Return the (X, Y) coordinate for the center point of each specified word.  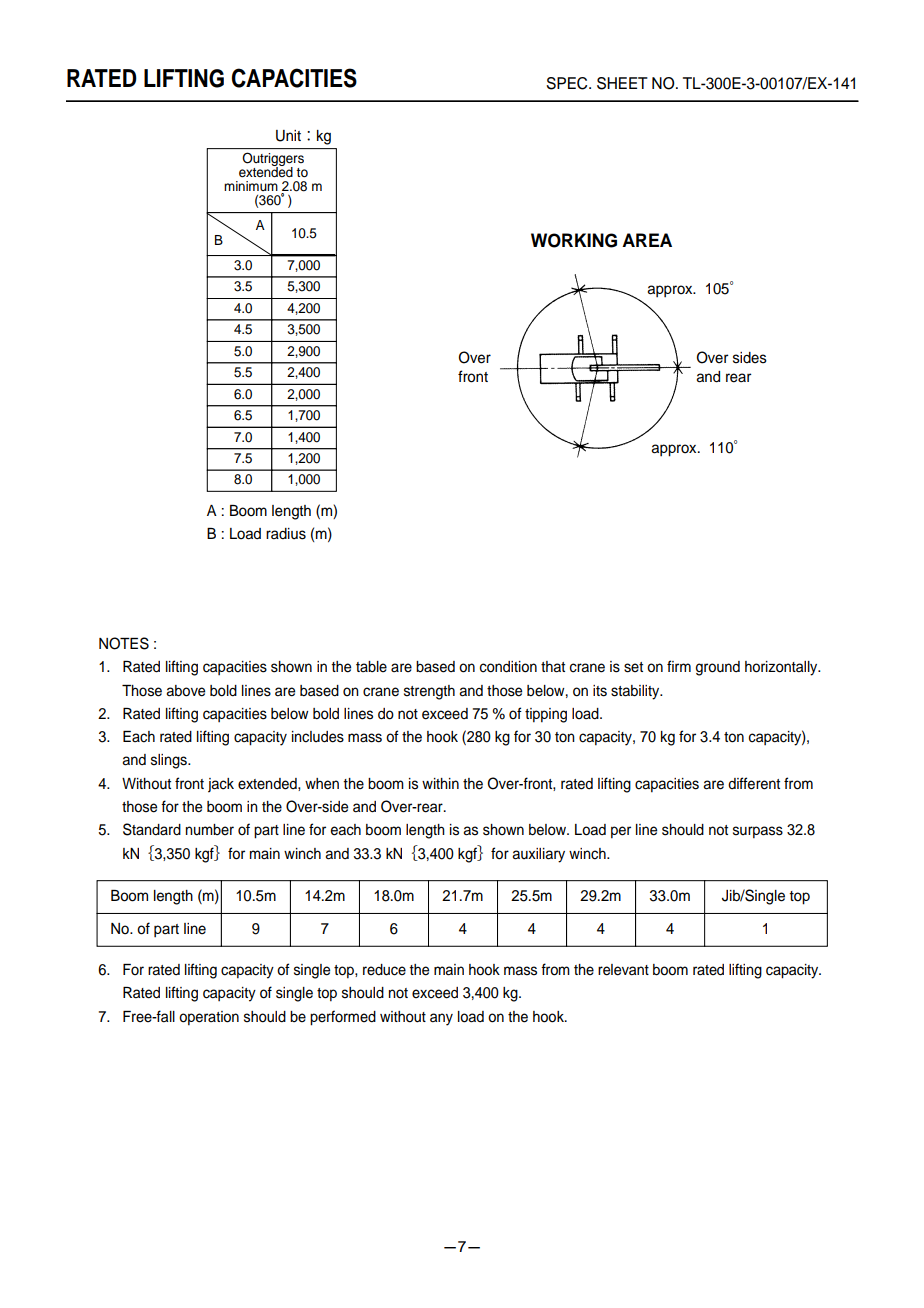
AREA (647, 240)
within (440, 783)
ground (718, 668)
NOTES (124, 643)
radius (286, 534)
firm (679, 666)
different (754, 783)
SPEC (568, 83)
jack (221, 785)
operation (209, 1018)
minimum (251, 186)
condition (508, 667)
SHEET (622, 83)
